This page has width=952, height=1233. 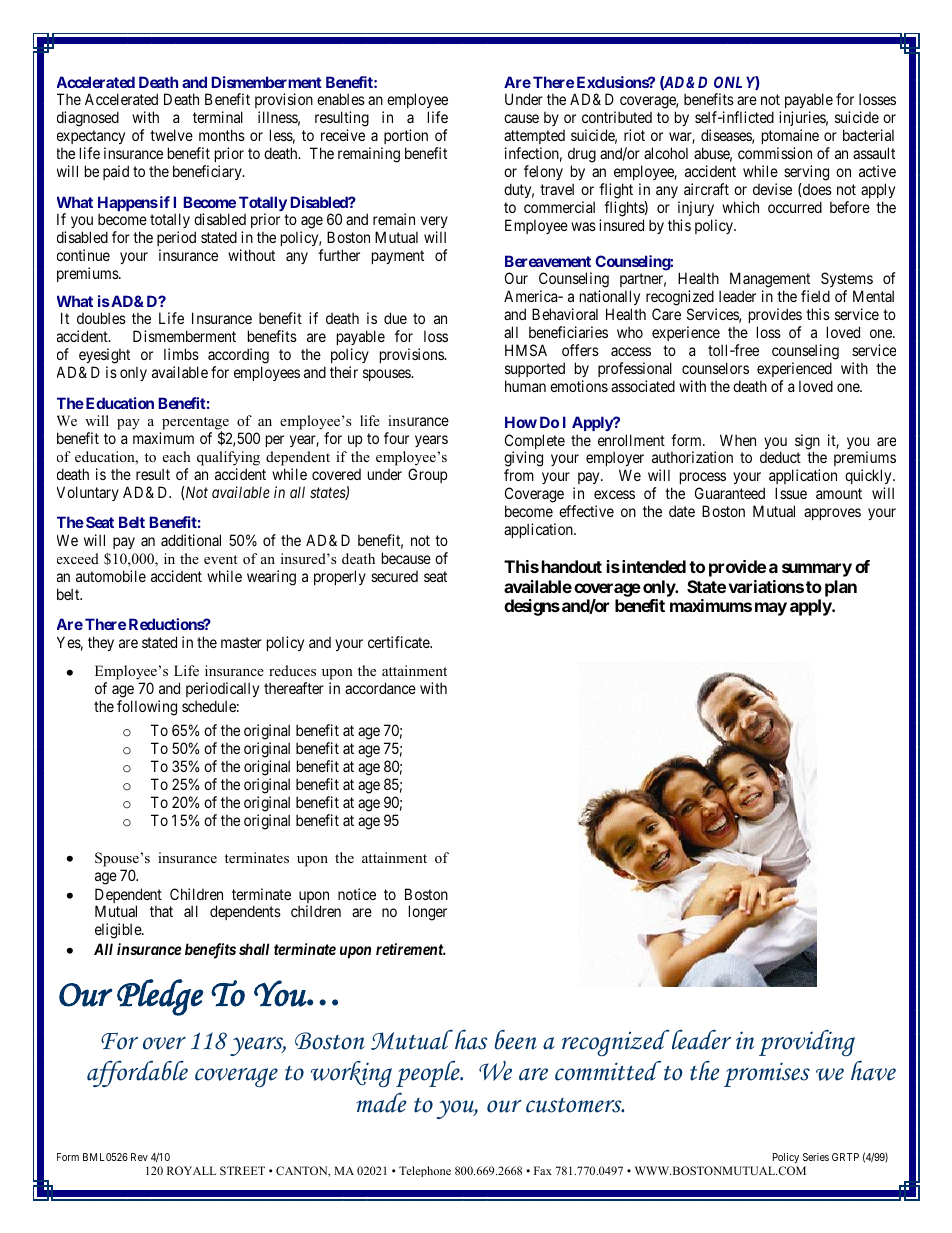 What do you see at coordinates (791, 493) in the page?
I see `Issue` at bounding box center [791, 493].
